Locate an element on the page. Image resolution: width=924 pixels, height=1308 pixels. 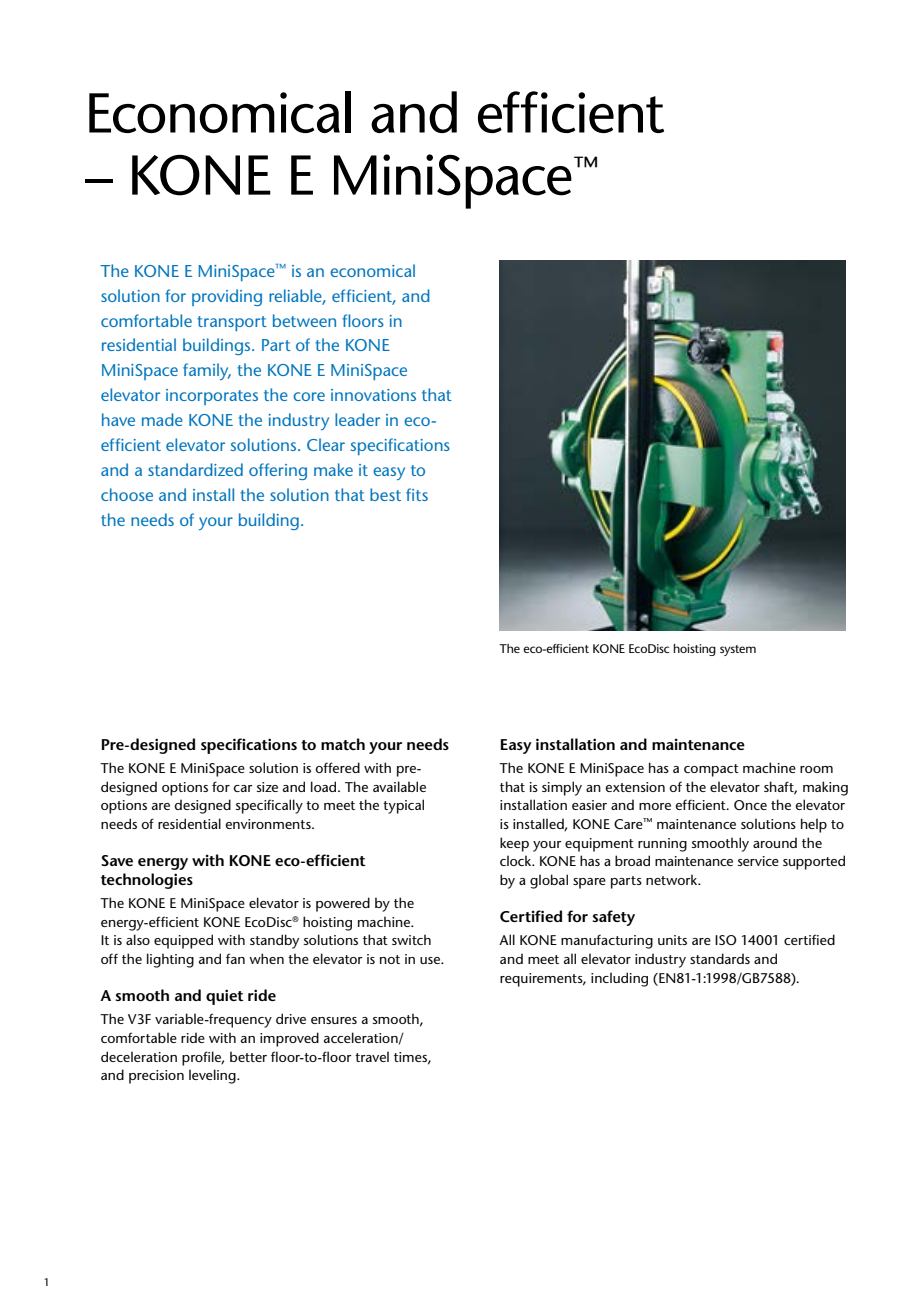
innovations is located at coordinates (373, 395).
